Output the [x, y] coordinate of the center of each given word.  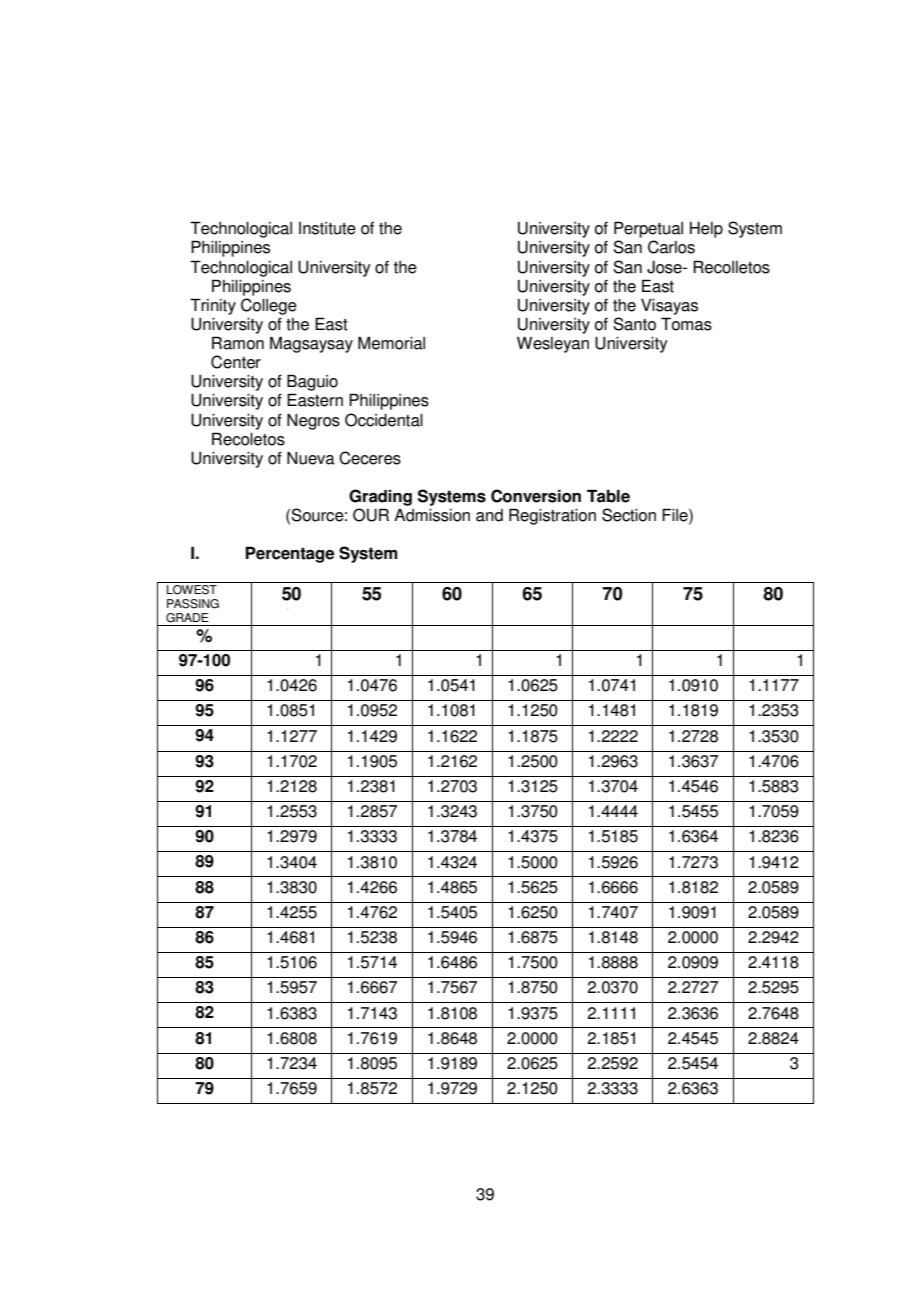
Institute [327, 228]
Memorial [391, 343]
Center [236, 362]
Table [608, 496]
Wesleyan [553, 345]
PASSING [193, 604]
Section [629, 515]
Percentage [290, 554]
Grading [380, 497]
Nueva [311, 458]
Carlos [671, 247]
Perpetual [648, 229]
